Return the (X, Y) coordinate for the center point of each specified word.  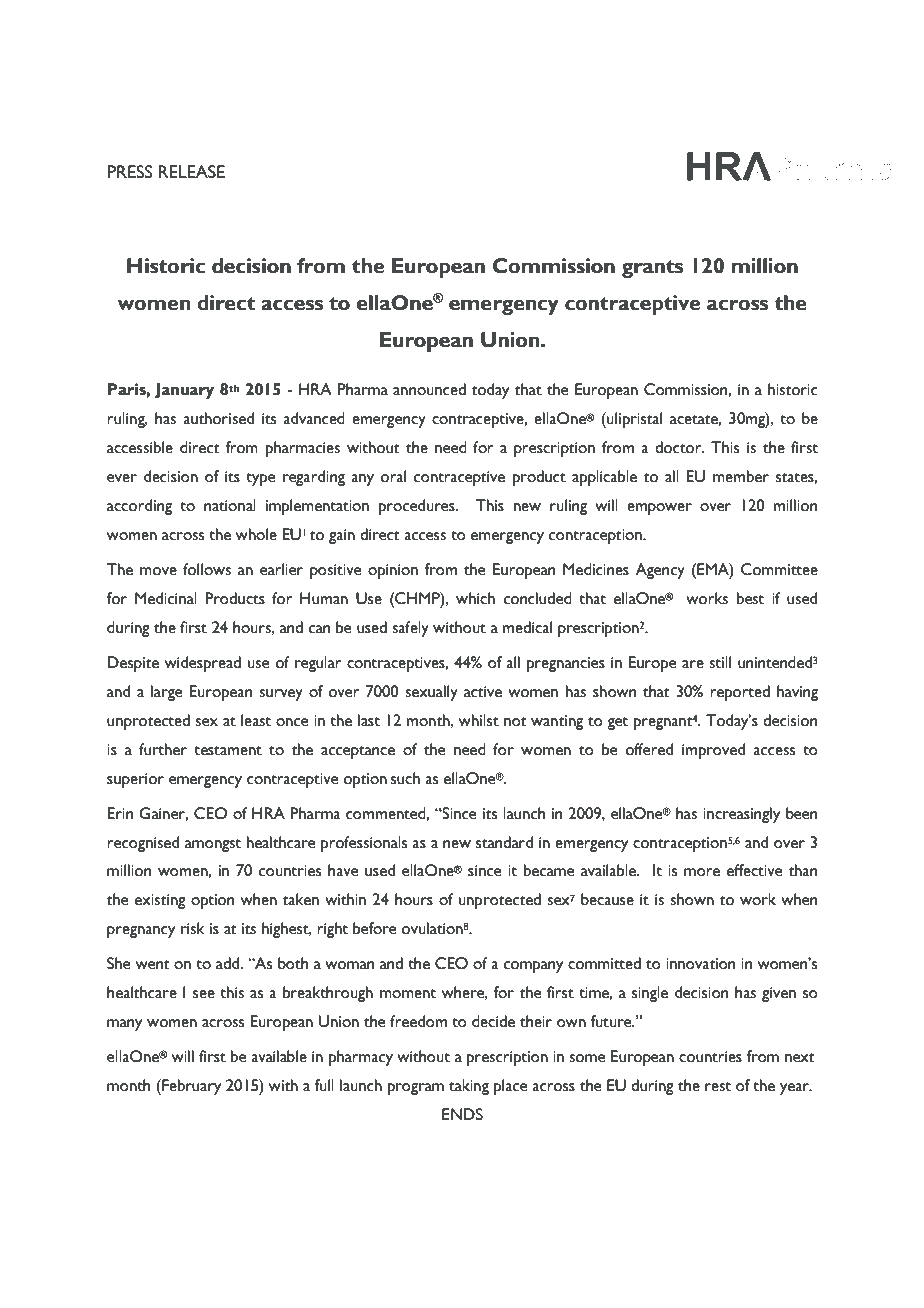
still (720, 662)
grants (652, 269)
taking (469, 1087)
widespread (203, 664)
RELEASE (192, 172)
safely (410, 629)
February (190, 1087)
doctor (679, 447)
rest (718, 1087)
